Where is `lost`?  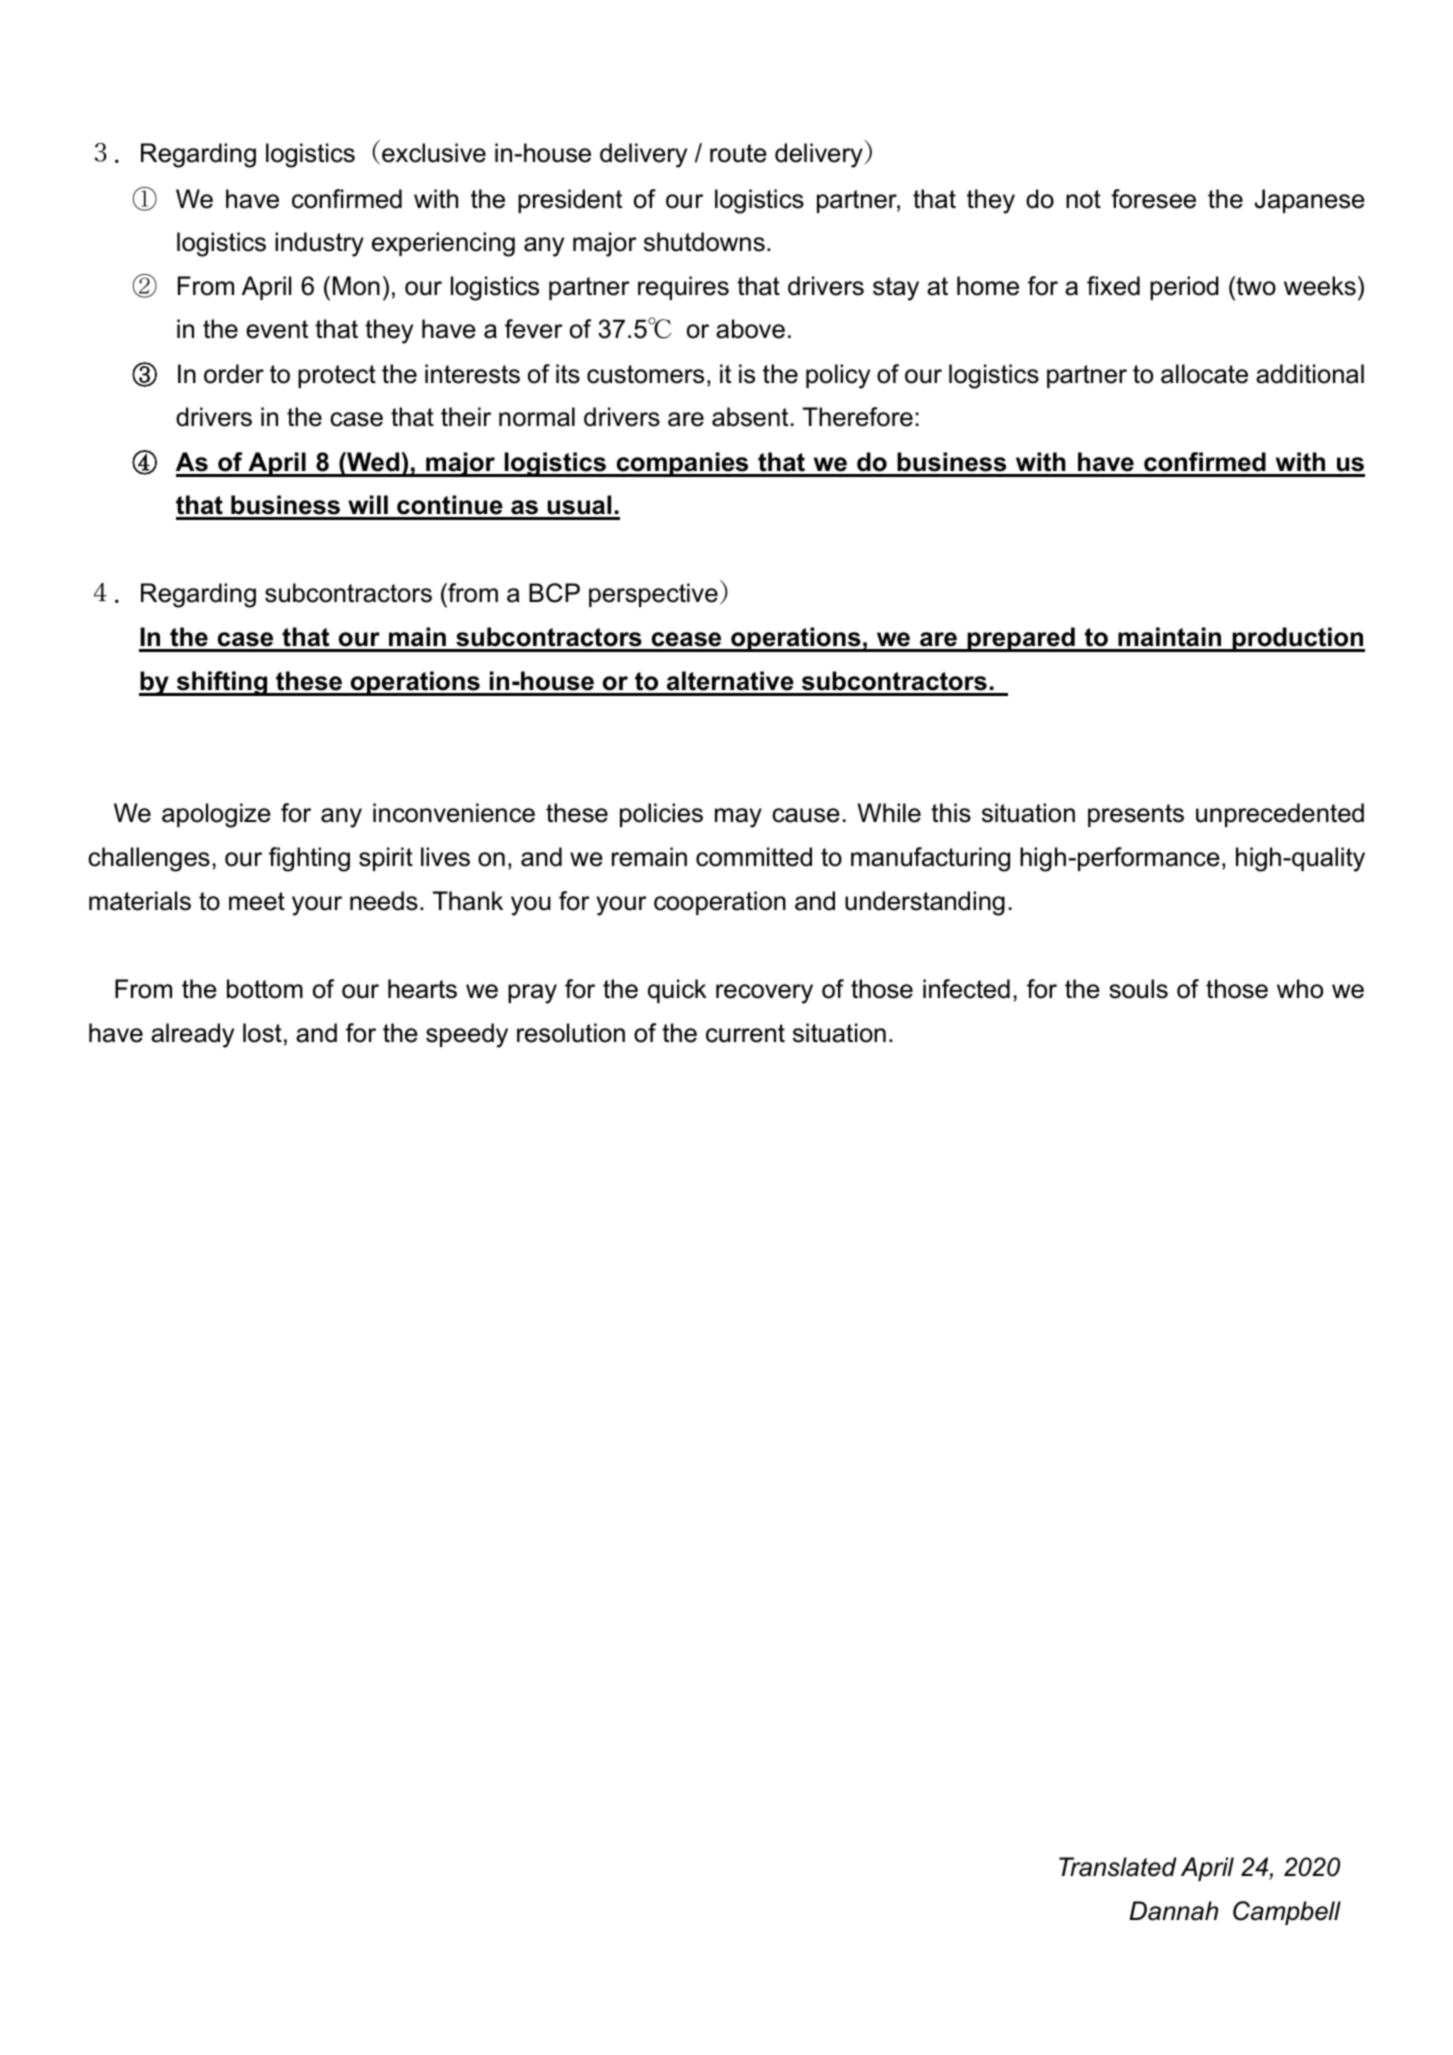 lost is located at coordinates (262, 1033).
